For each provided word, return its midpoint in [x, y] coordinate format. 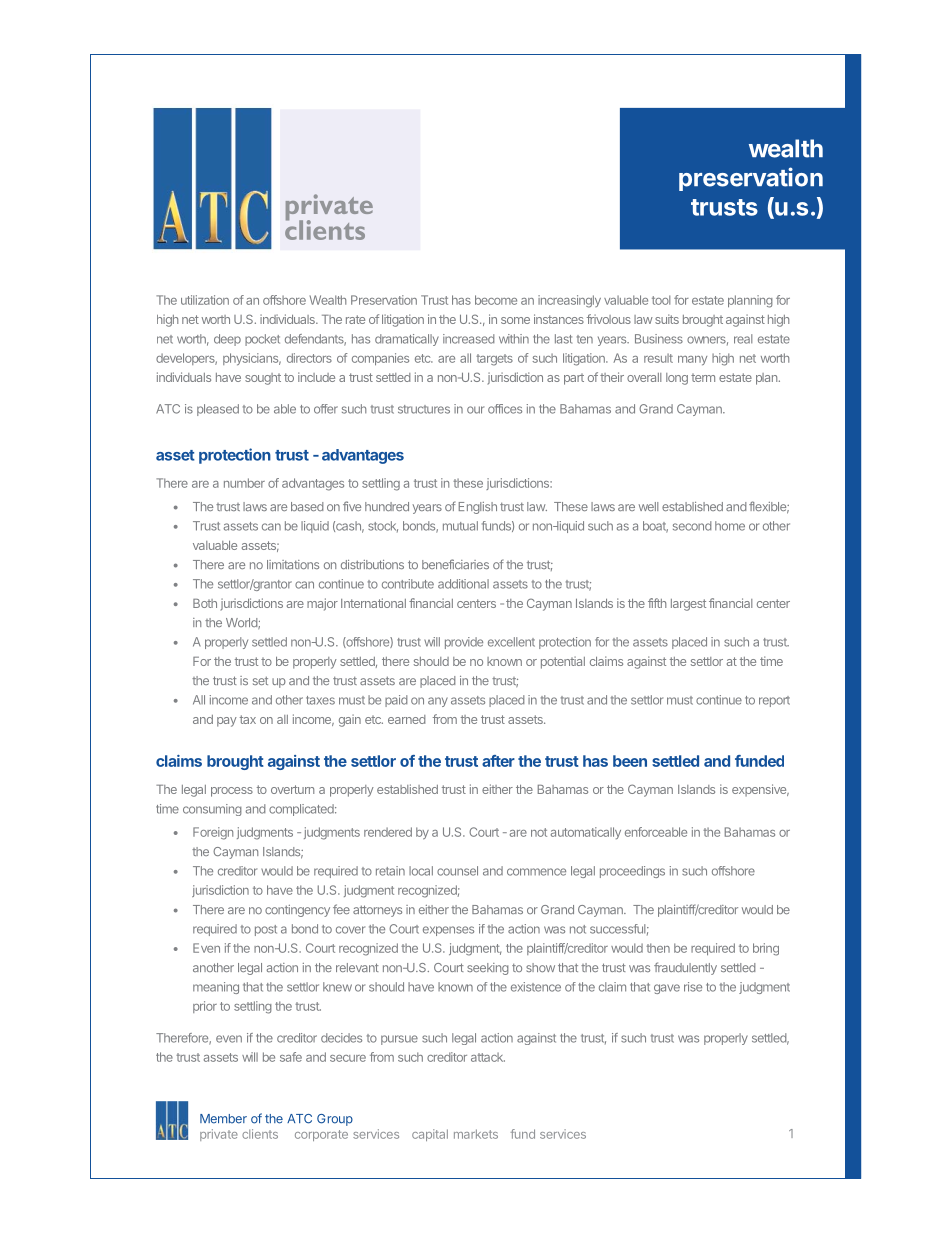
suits [667, 319]
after [498, 761]
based [307, 506]
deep [227, 340]
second [692, 526]
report [774, 701]
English [478, 508]
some [515, 320]
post [266, 930]
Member [223, 1119]
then [658, 948]
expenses [448, 931]
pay [227, 722]
